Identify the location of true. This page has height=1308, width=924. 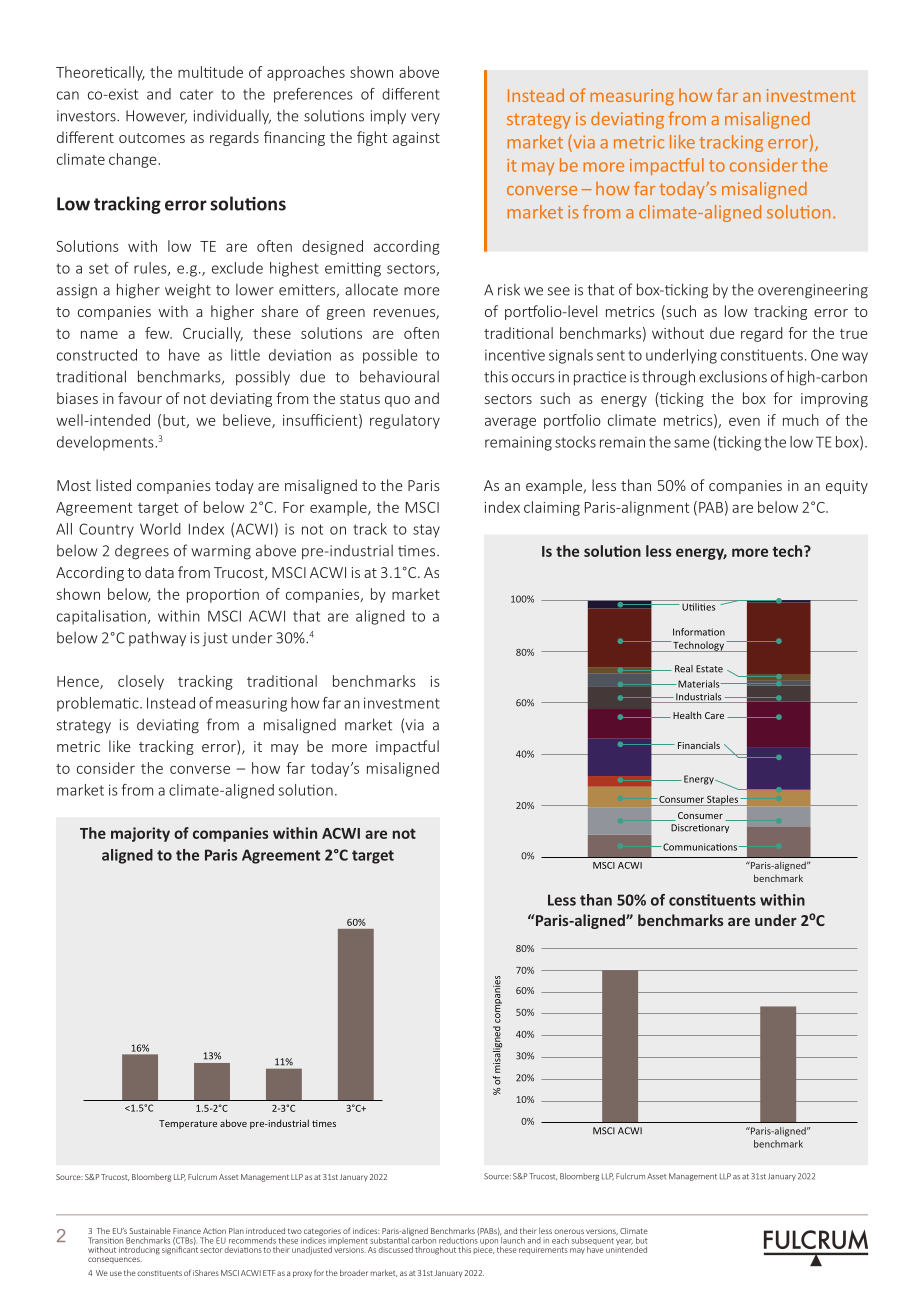
(853, 334).
